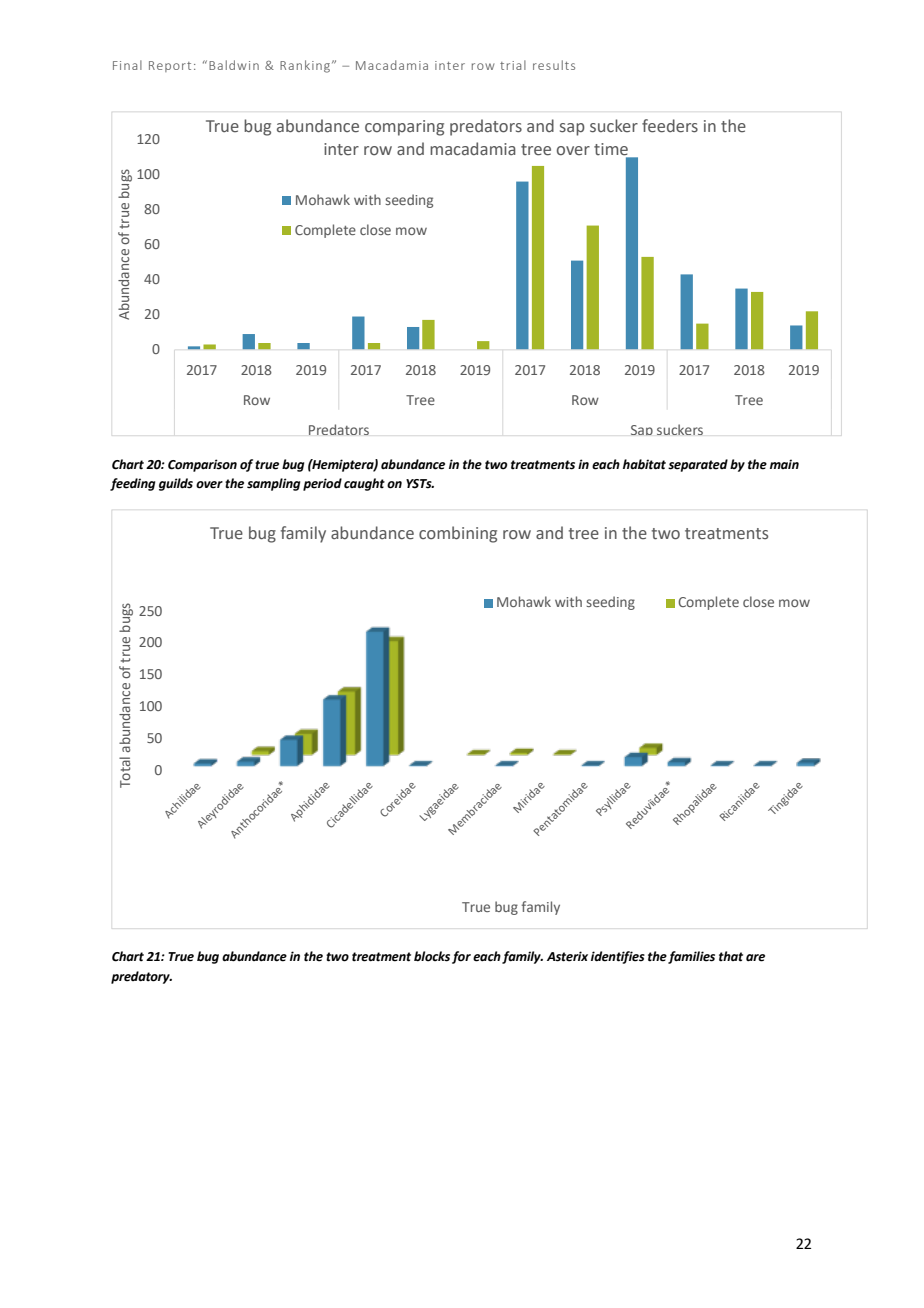 Image resolution: width=924 pixels, height=1308 pixels. Describe the element at coordinates (698, 465) in the screenshot. I see `separated` at that location.
